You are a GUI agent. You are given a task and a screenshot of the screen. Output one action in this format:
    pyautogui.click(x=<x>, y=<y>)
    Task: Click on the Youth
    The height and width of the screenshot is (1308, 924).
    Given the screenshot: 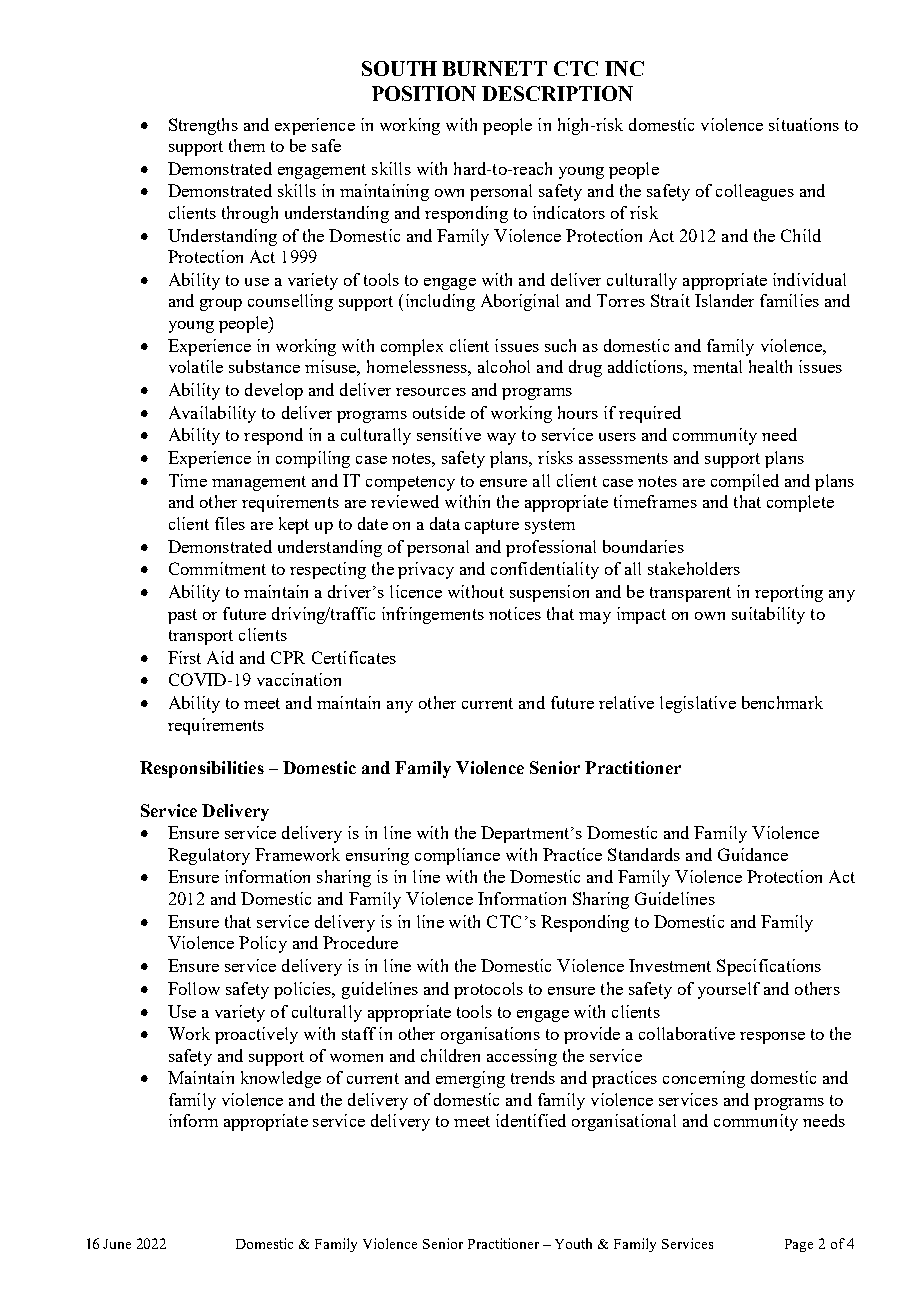 What is the action you would take?
    pyautogui.click(x=573, y=1243)
